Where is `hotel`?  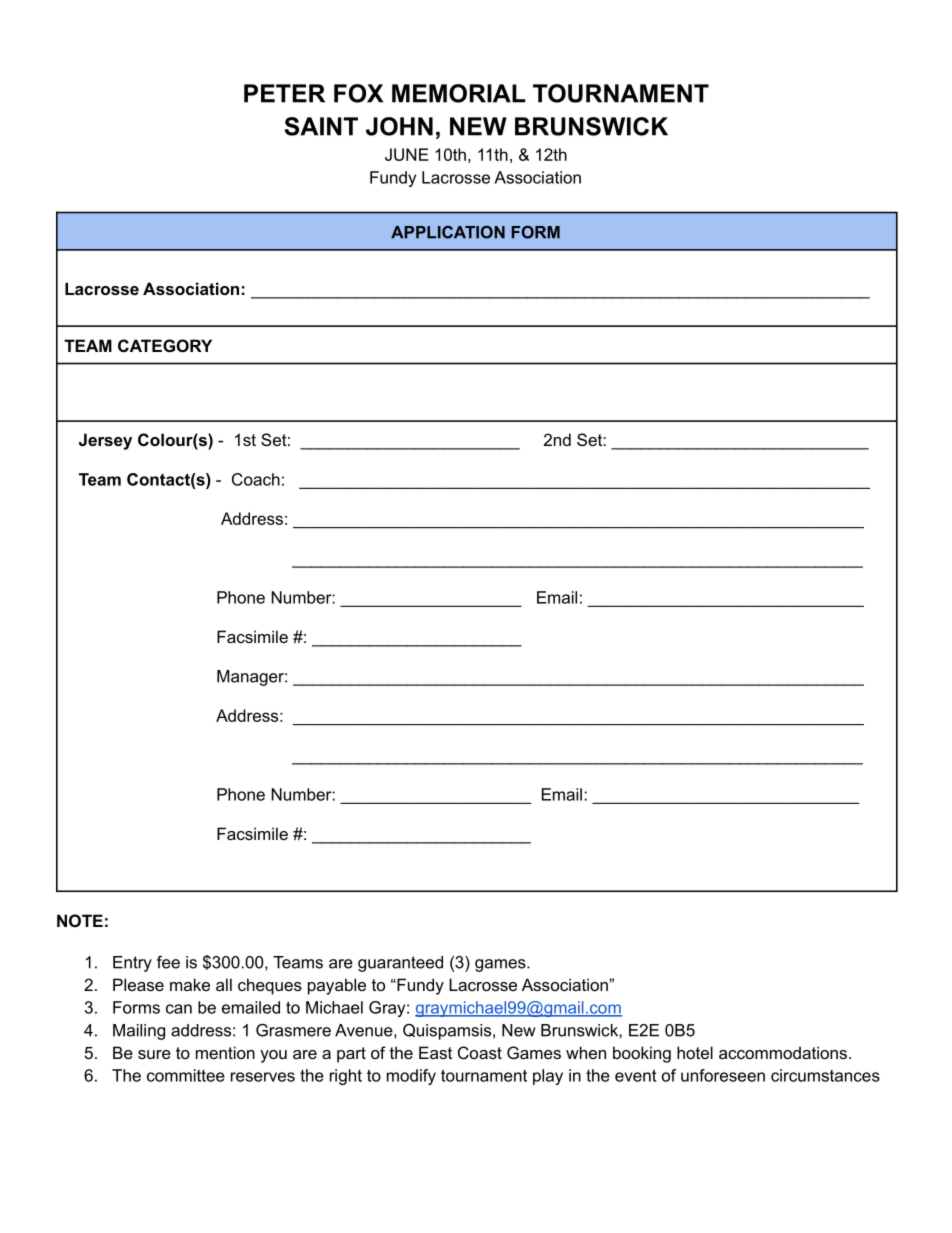 hotel is located at coordinates (695, 1052).
